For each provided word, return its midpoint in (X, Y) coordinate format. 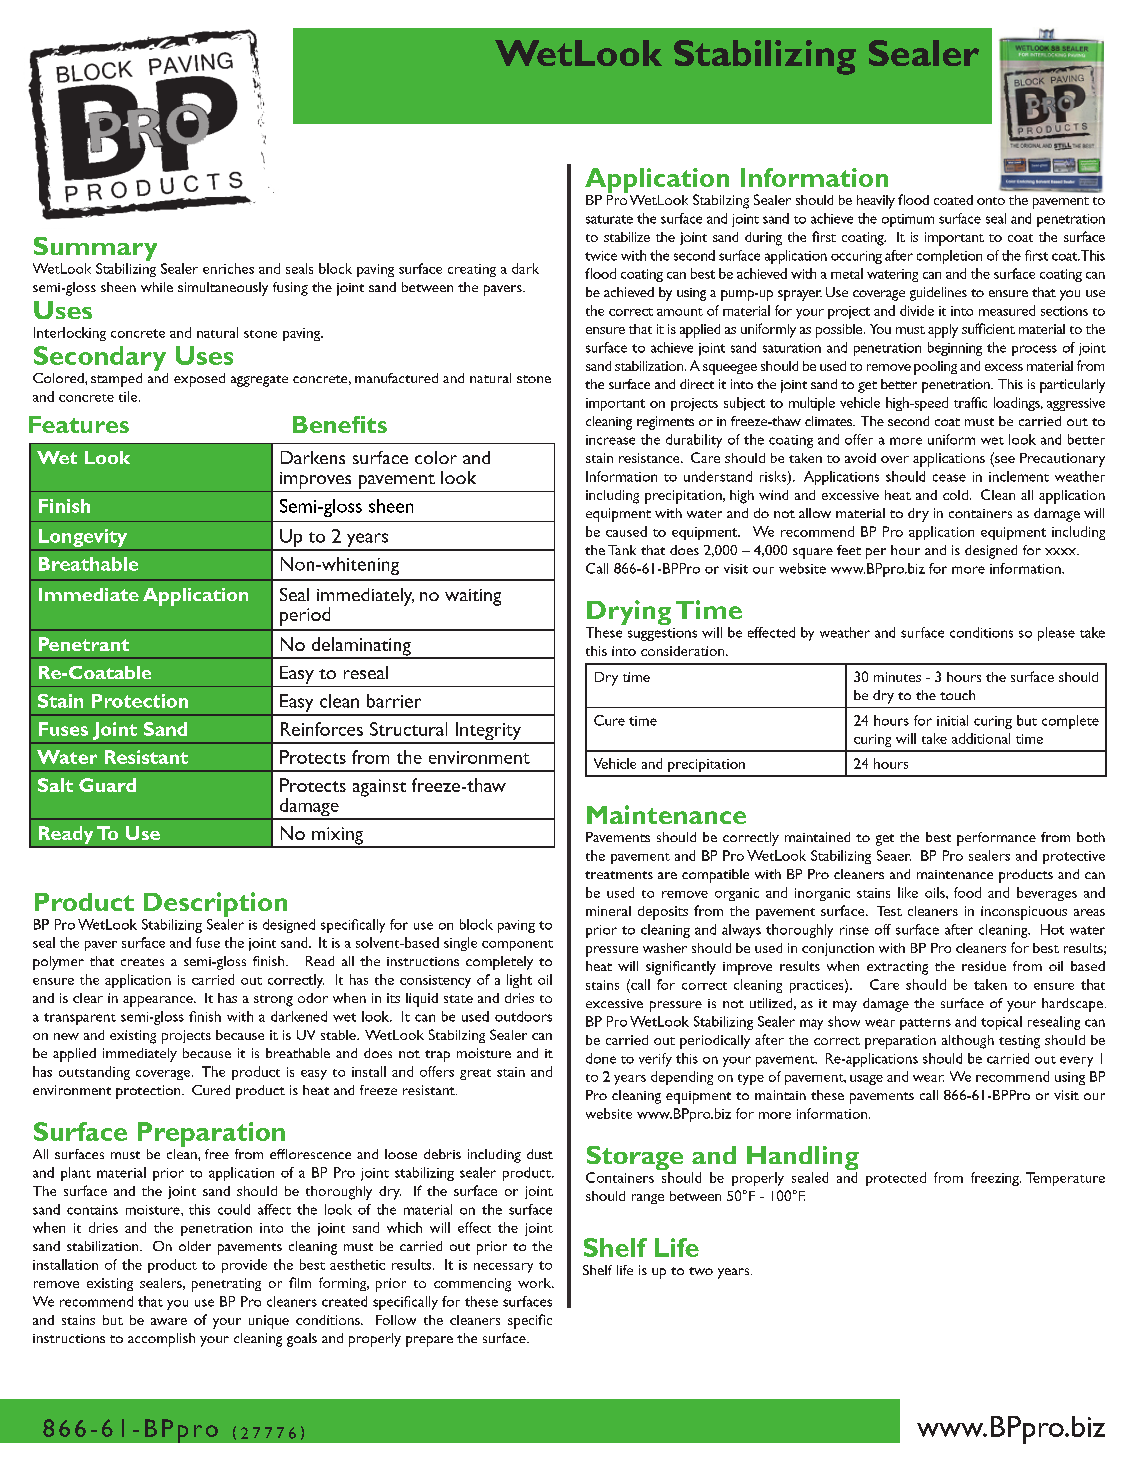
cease (949, 478)
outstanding (94, 1073)
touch (957, 695)
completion (949, 257)
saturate (609, 219)
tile (128, 396)
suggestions (662, 634)
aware (169, 1321)
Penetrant (84, 644)
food (967, 892)
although (968, 1042)
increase (610, 440)
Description (215, 906)
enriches (228, 268)
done (601, 1058)
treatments (619, 875)
